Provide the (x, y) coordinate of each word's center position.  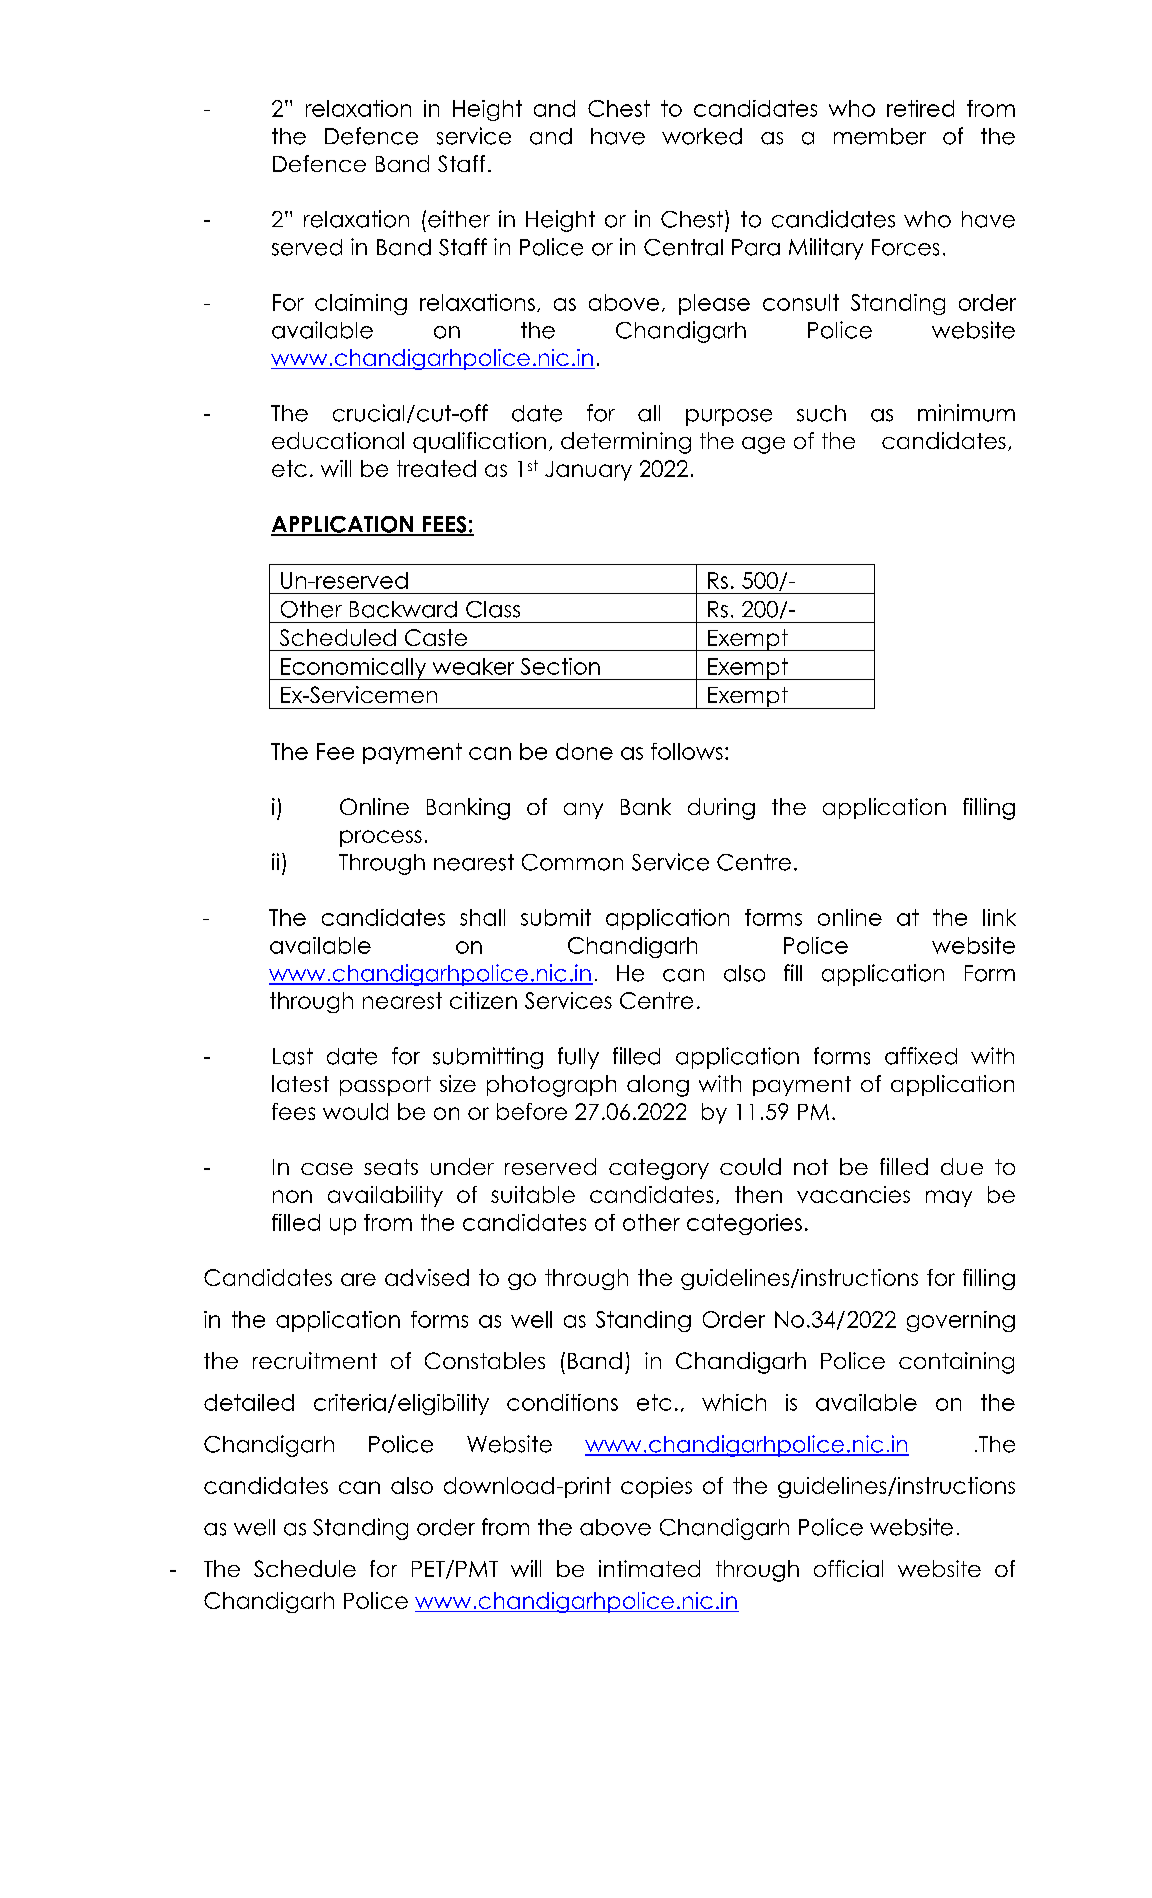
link (999, 917)
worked (702, 136)
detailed (249, 1402)
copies (656, 1487)
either (459, 219)
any (583, 811)
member (880, 136)
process (381, 838)
